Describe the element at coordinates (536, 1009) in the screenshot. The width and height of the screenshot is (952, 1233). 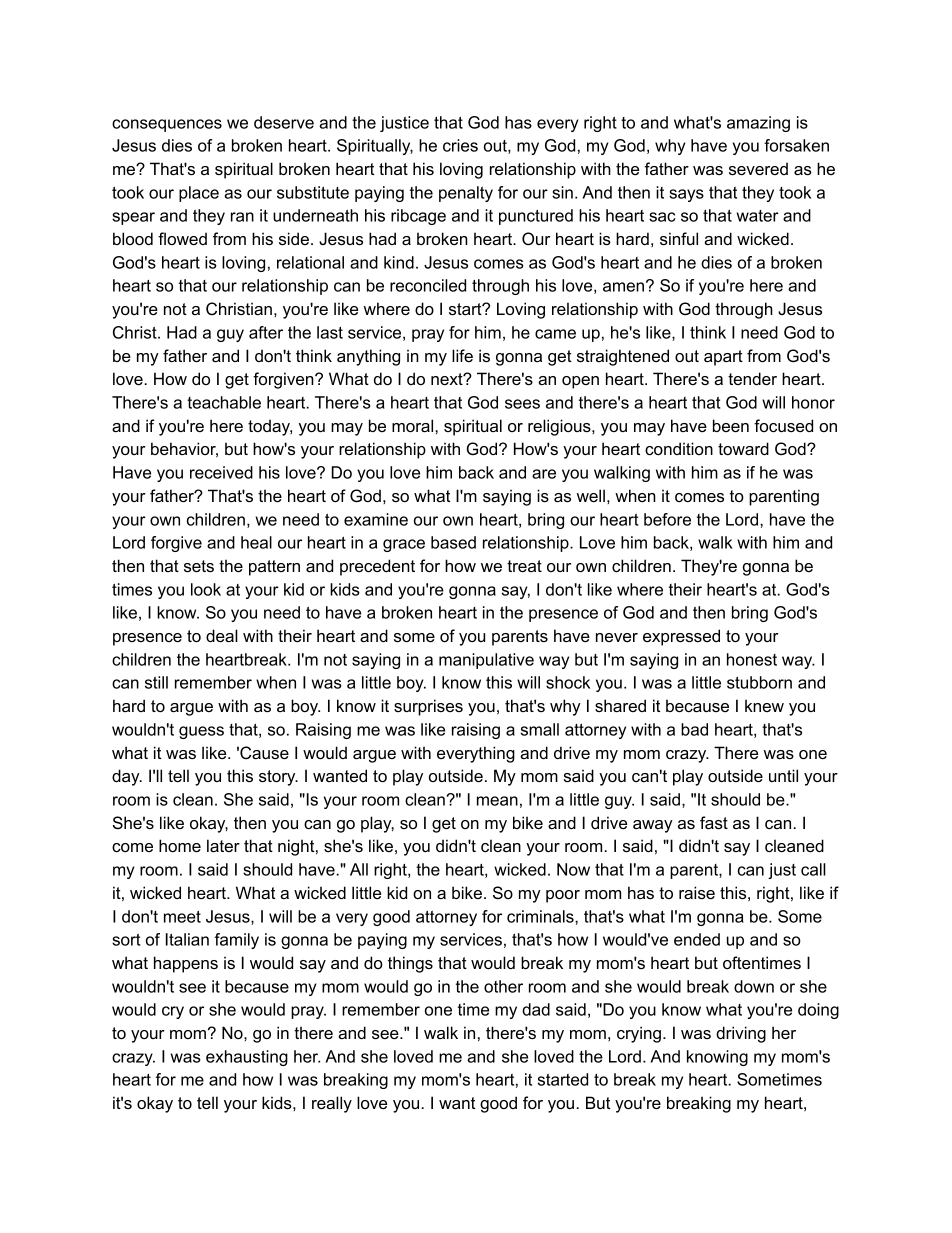
I see `dad` at that location.
